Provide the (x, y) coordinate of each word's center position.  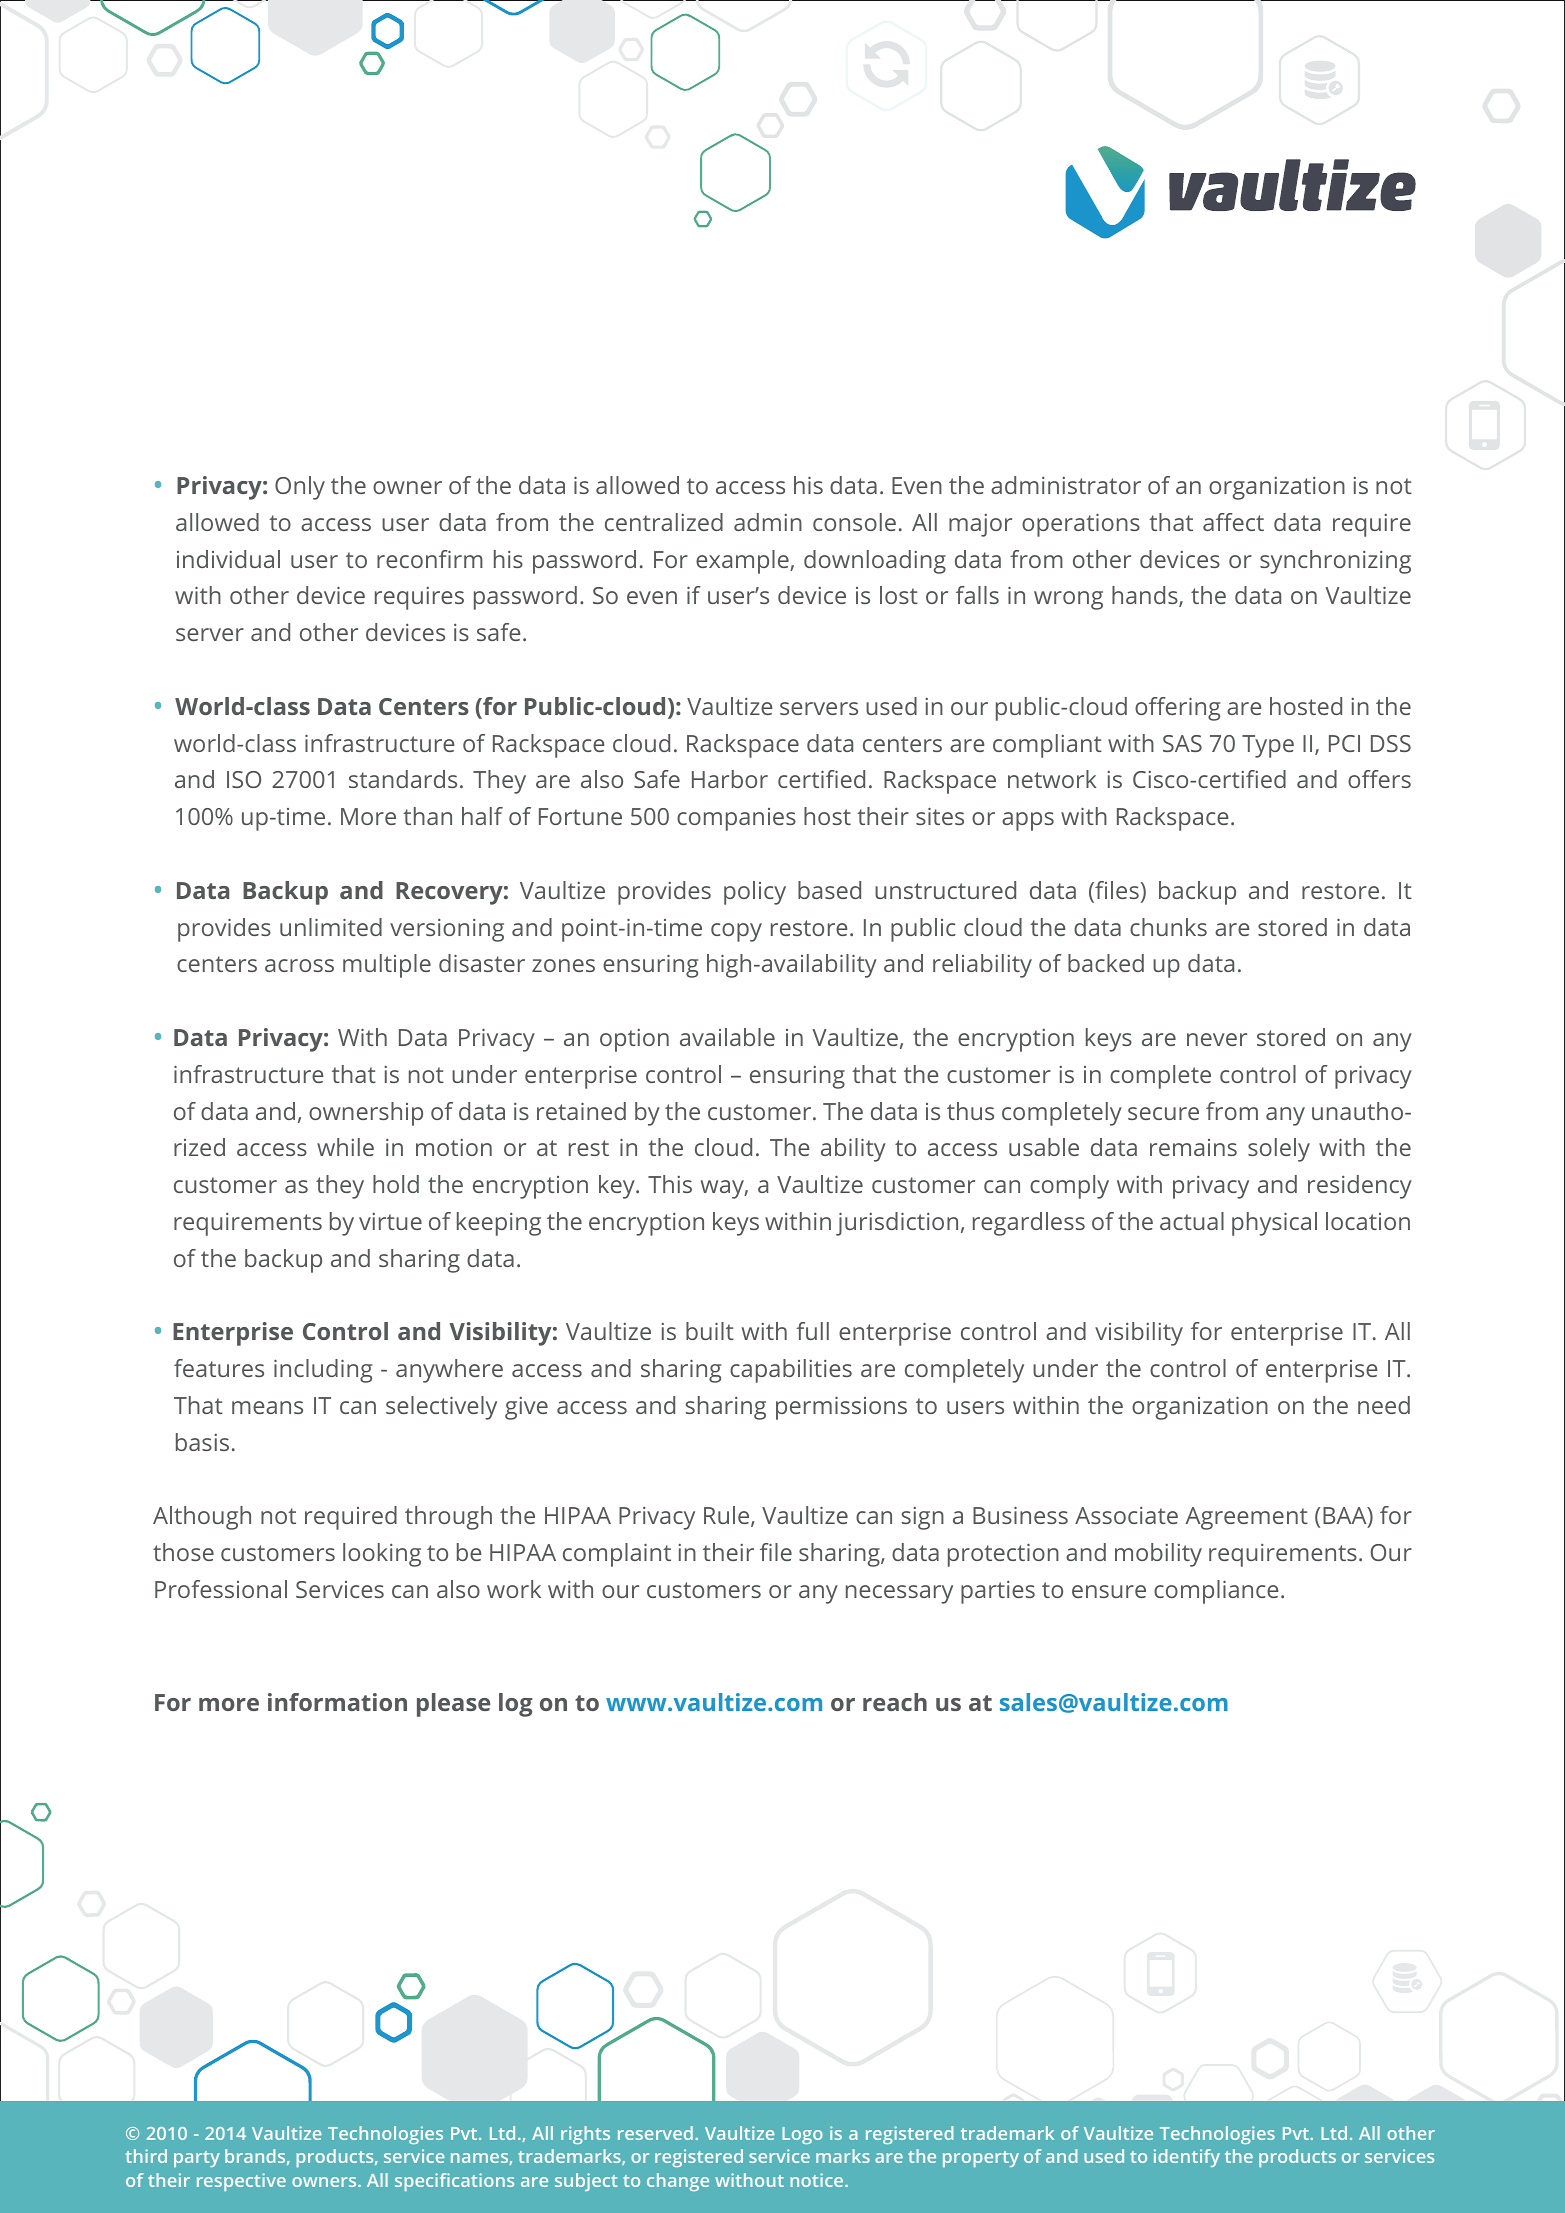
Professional (221, 1589)
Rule (728, 1516)
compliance (1216, 1592)
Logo (802, 2135)
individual (228, 559)
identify (1187, 2158)
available (727, 1037)
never (1217, 1039)
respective (241, 2182)
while (345, 1147)
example (743, 562)
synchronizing (1335, 562)
